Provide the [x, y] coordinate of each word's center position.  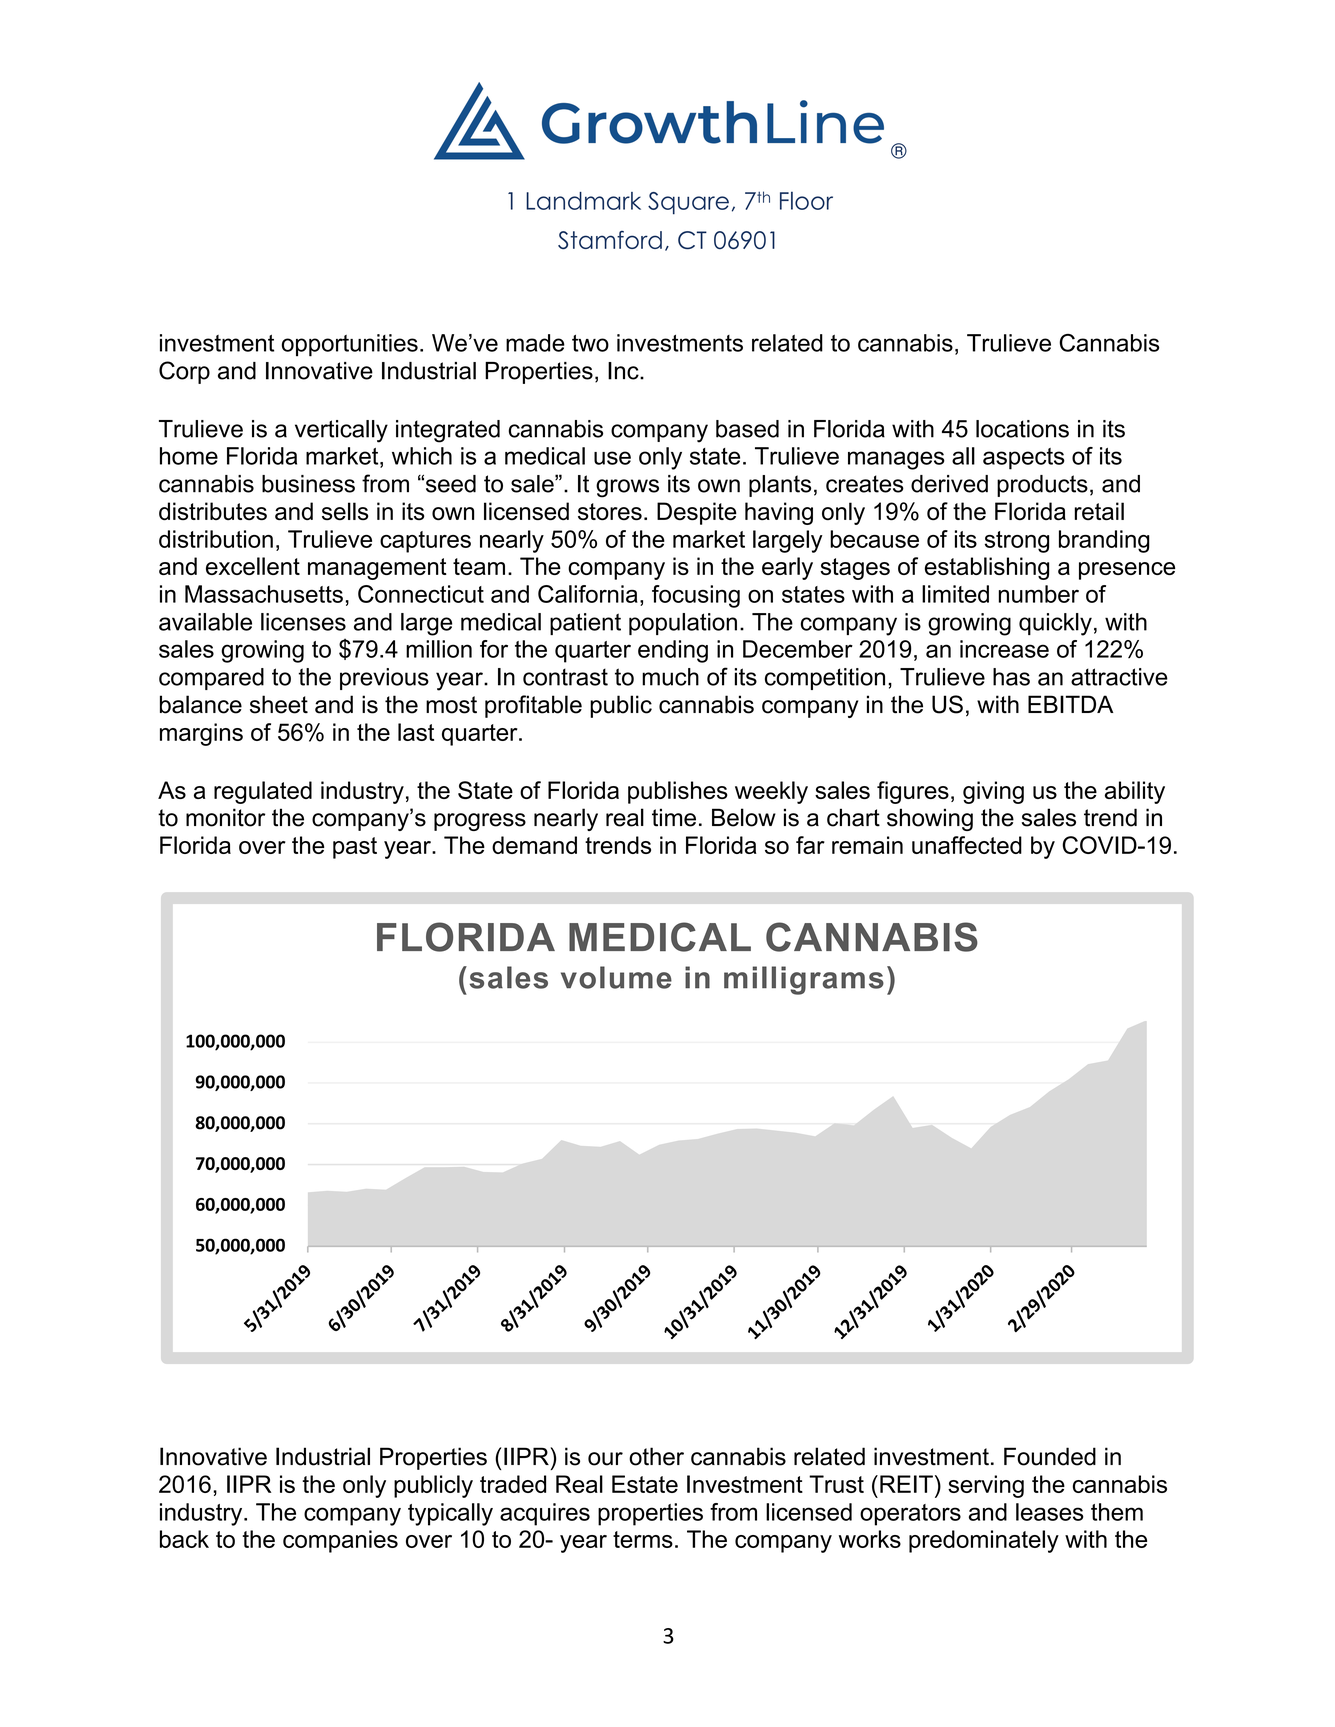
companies [340, 1541]
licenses [303, 622]
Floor [806, 200]
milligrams [804, 980]
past [355, 848]
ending [673, 651]
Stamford [610, 240]
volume [616, 977]
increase [1004, 649]
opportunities [350, 345]
